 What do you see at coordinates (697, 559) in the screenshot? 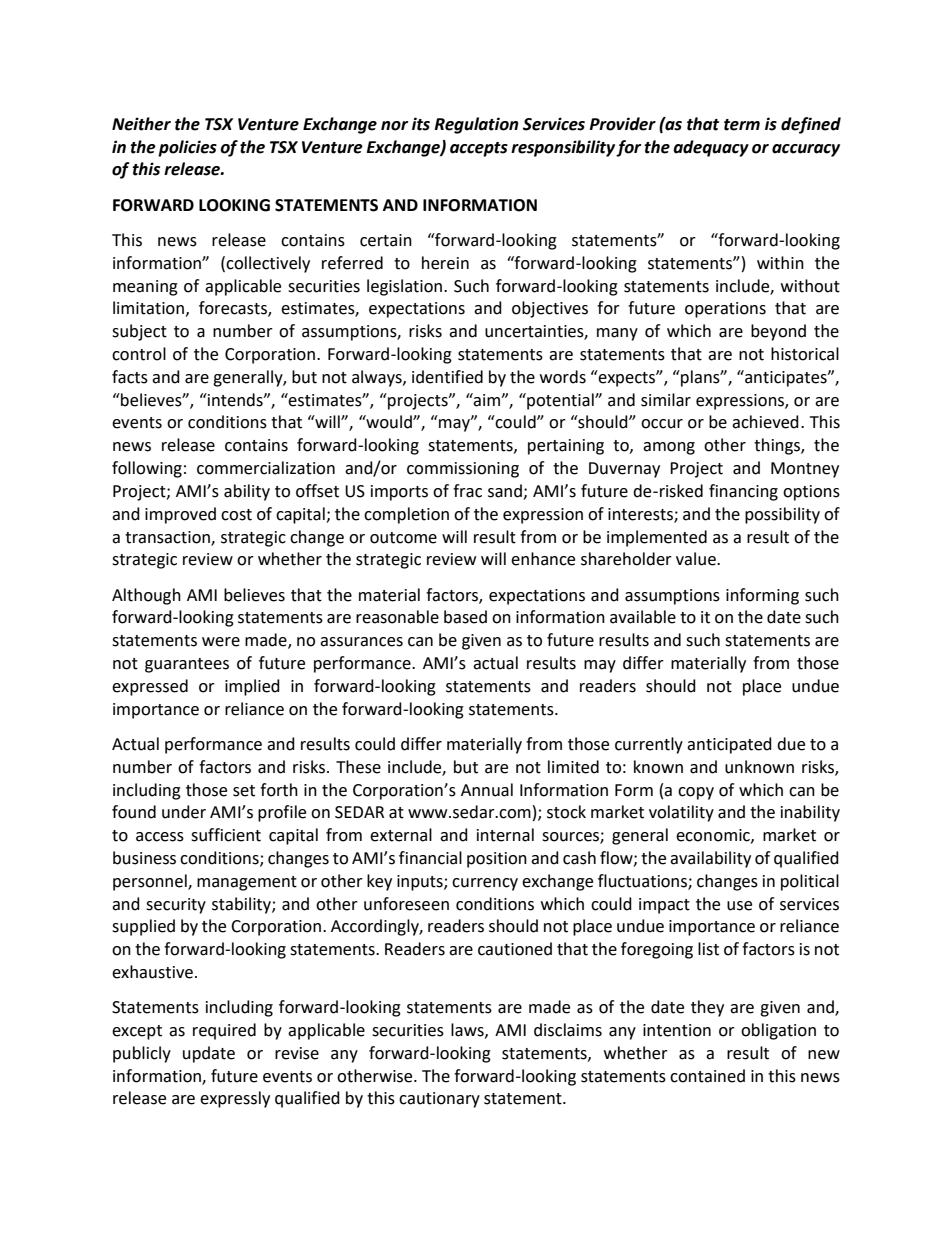
I see `value` at bounding box center [697, 559].
